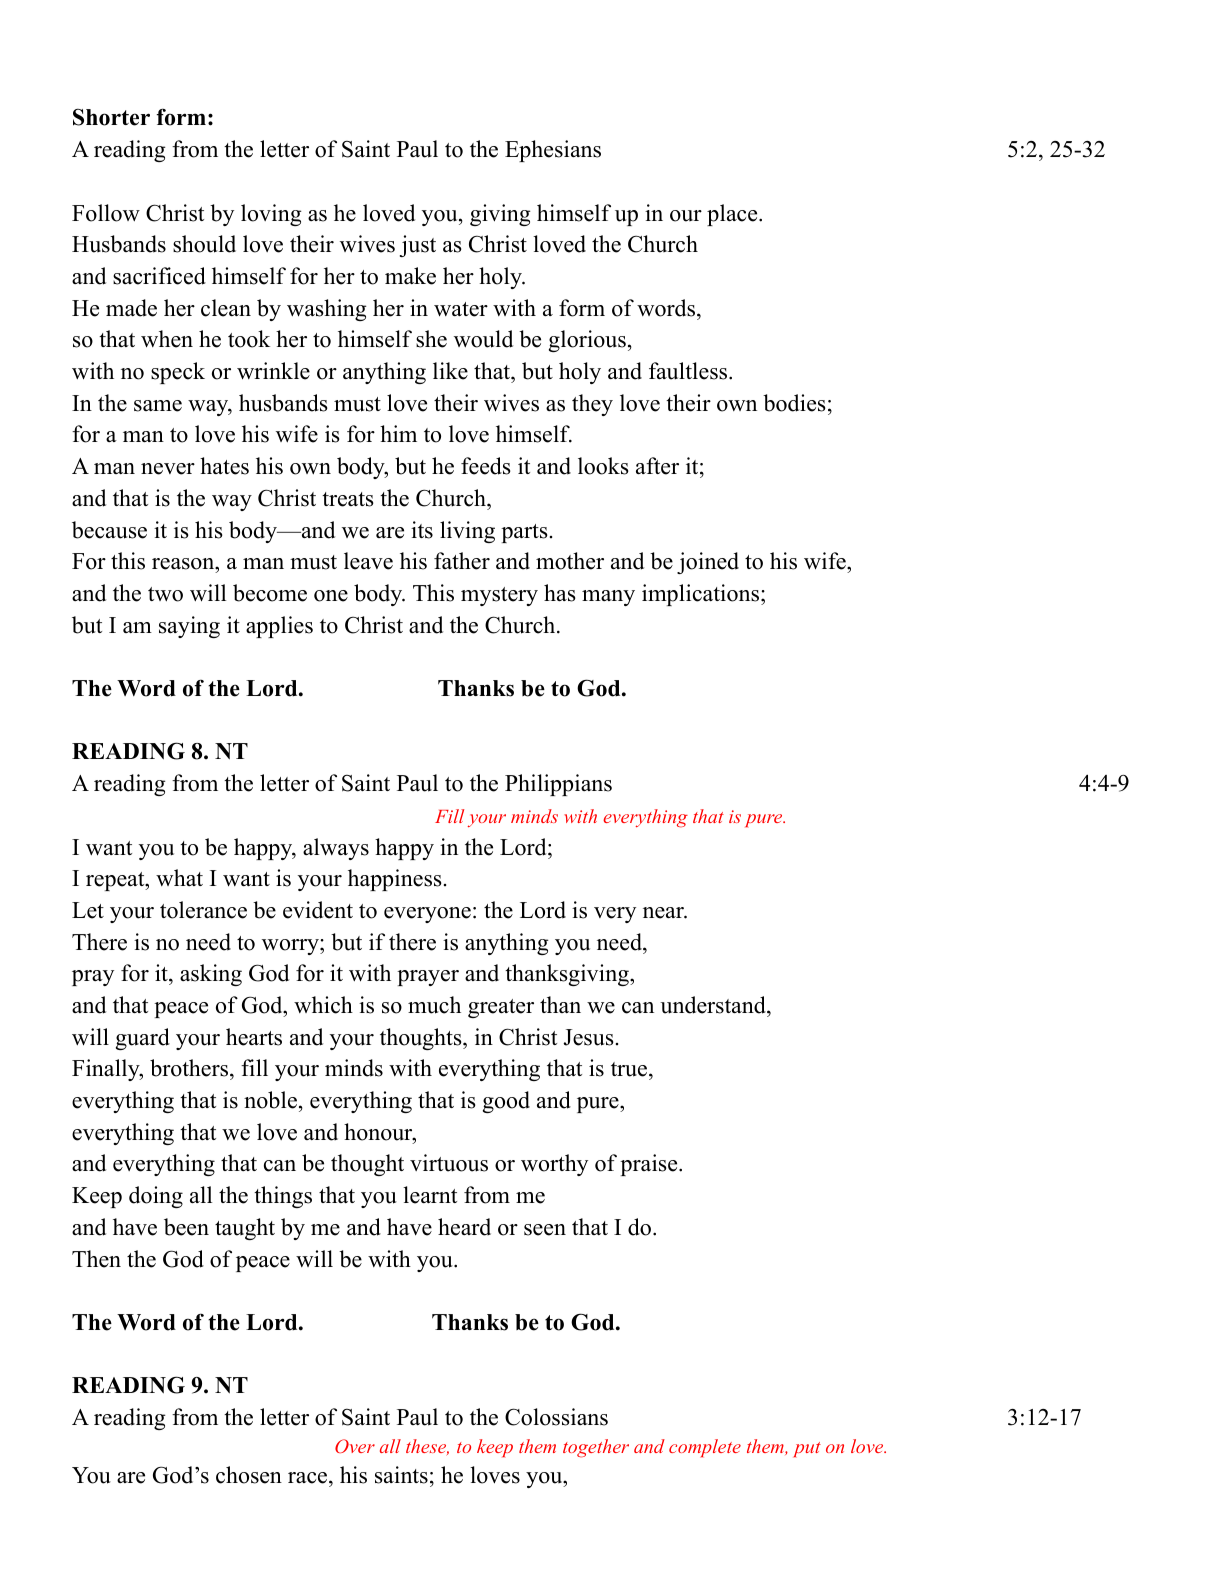 The image size is (1223, 1582). What do you see at coordinates (111, 117) in the screenshot?
I see `Shorter` at bounding box center [111, 117].
